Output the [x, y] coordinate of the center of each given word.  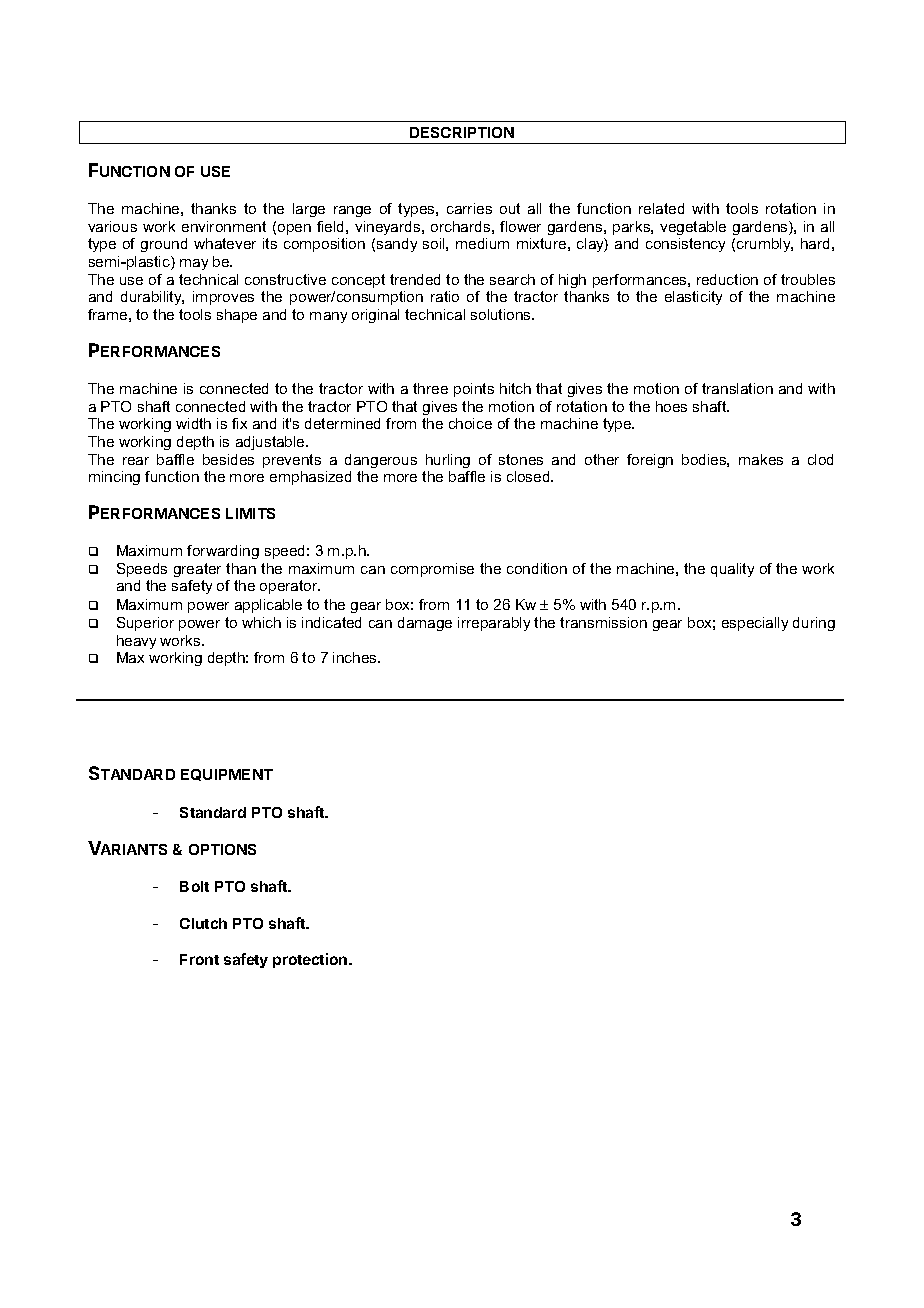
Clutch [203, 923]
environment [224, 226]
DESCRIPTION [462, 132]
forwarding [223, 552]
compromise [432, 570]
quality [732, 570]
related [661, 208]
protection [311, 960]
